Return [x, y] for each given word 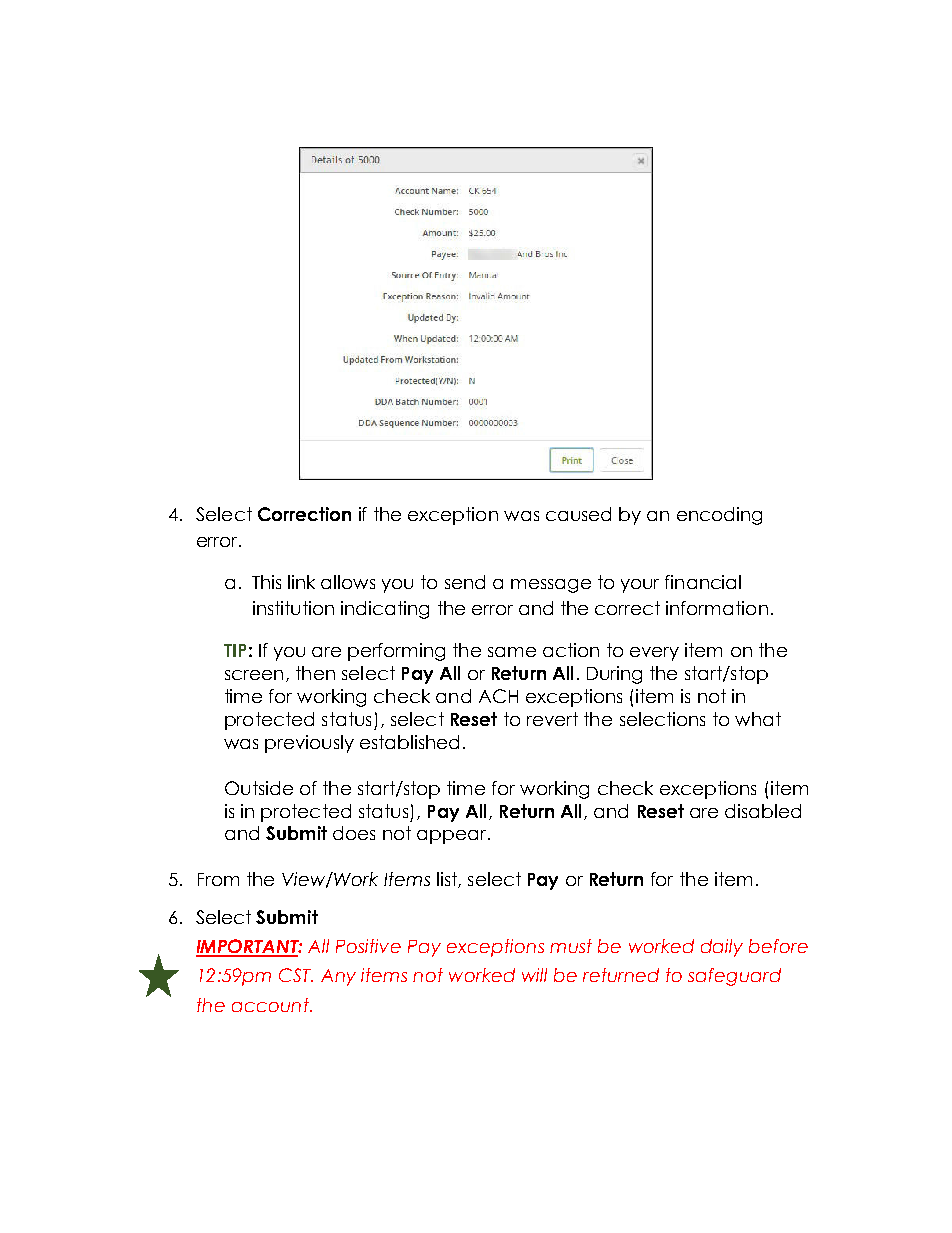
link [301, 582]
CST [296, 975]
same [512, 652]
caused [578, 514]
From [218, 879]
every [654, 654]
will [534, 975]
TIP [235, 650]
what [758, 719]
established [409, 742]
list [448, 880]
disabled [763, 811]
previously [309, 744]
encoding [719, 516]
